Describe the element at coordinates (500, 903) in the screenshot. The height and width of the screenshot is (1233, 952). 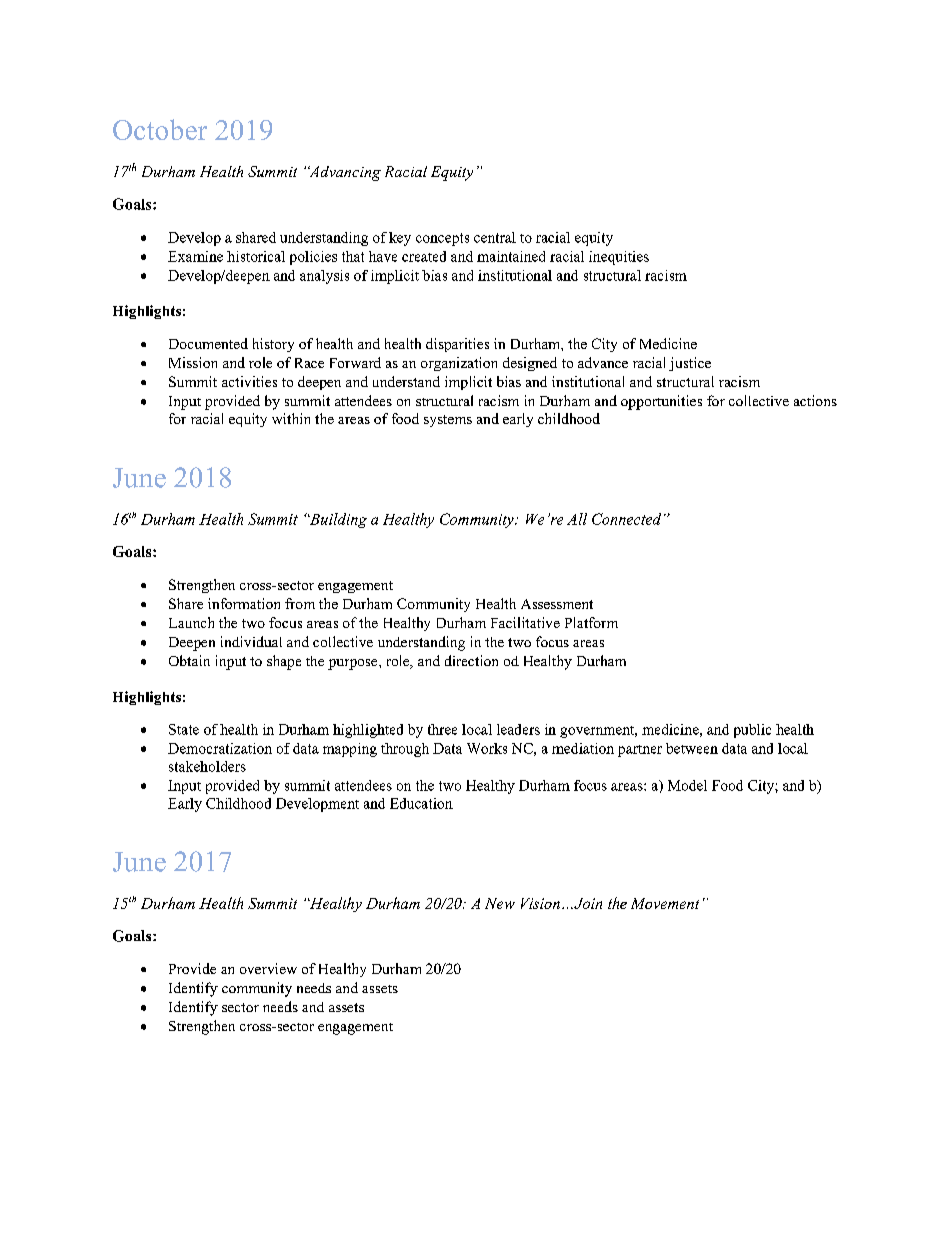
I see `New` at that location.
